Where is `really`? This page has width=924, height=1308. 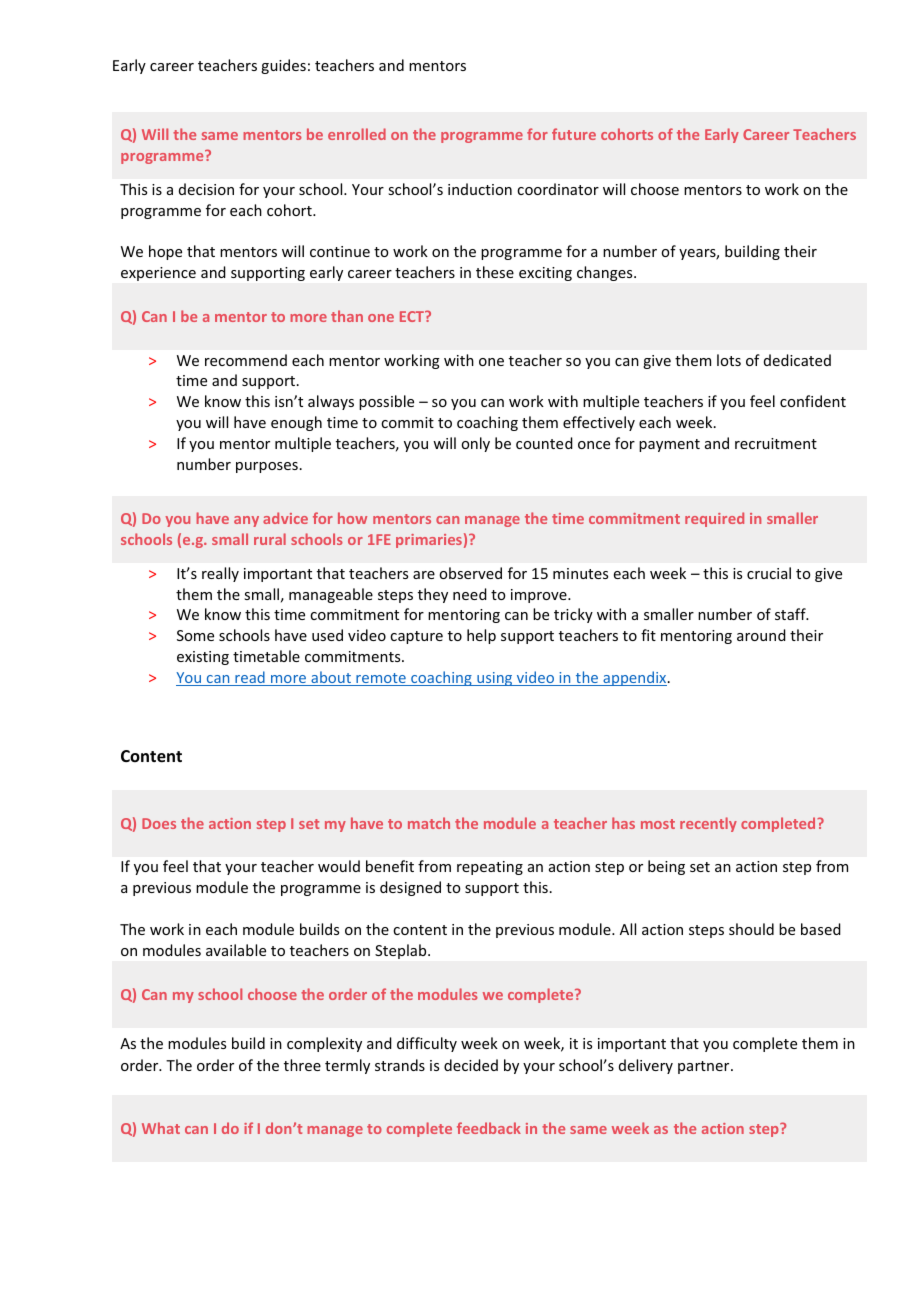
really is located at coordinates (220, 574).
